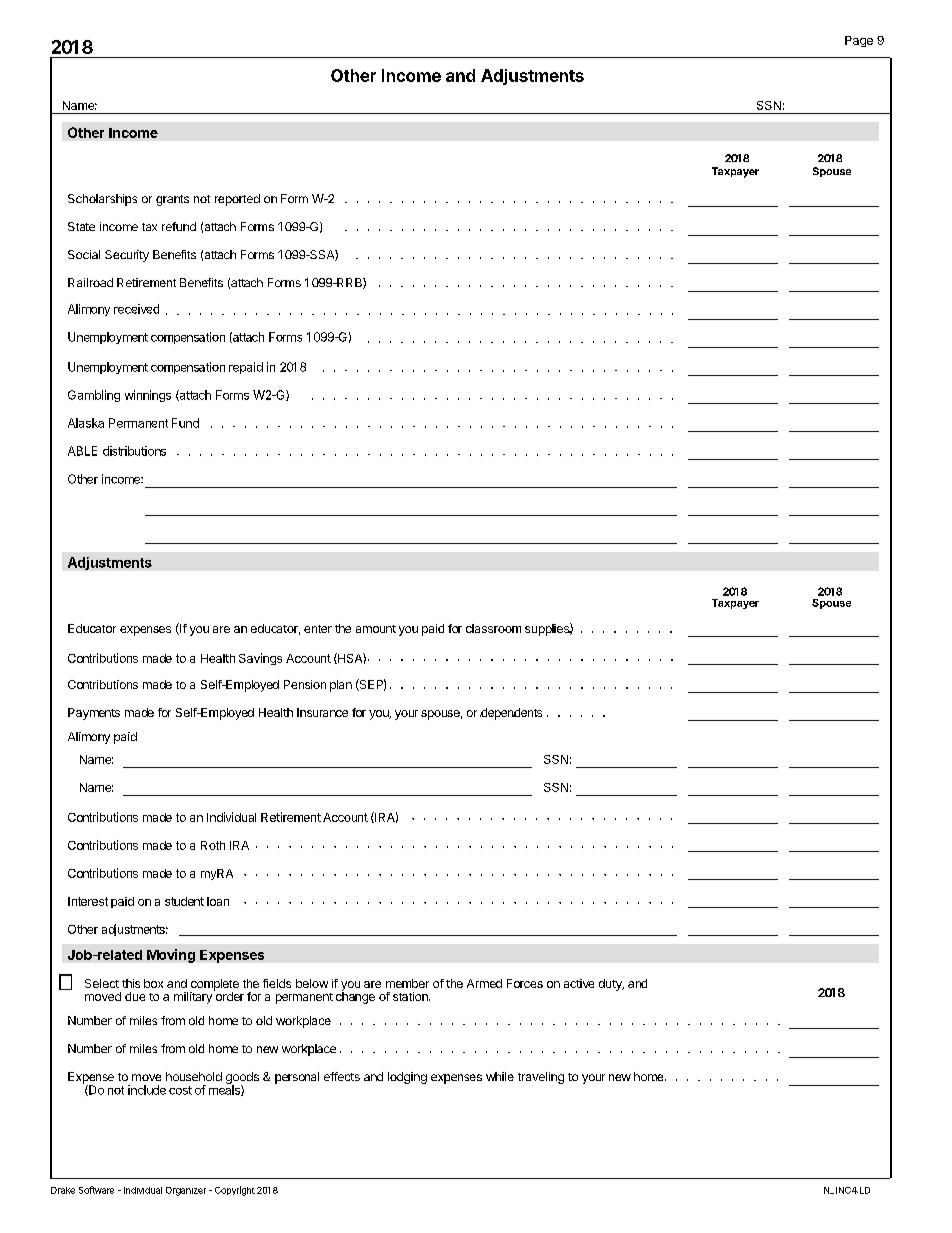 This document has height=1233, width=952. I want to click on winnings, so click(148, 396).
